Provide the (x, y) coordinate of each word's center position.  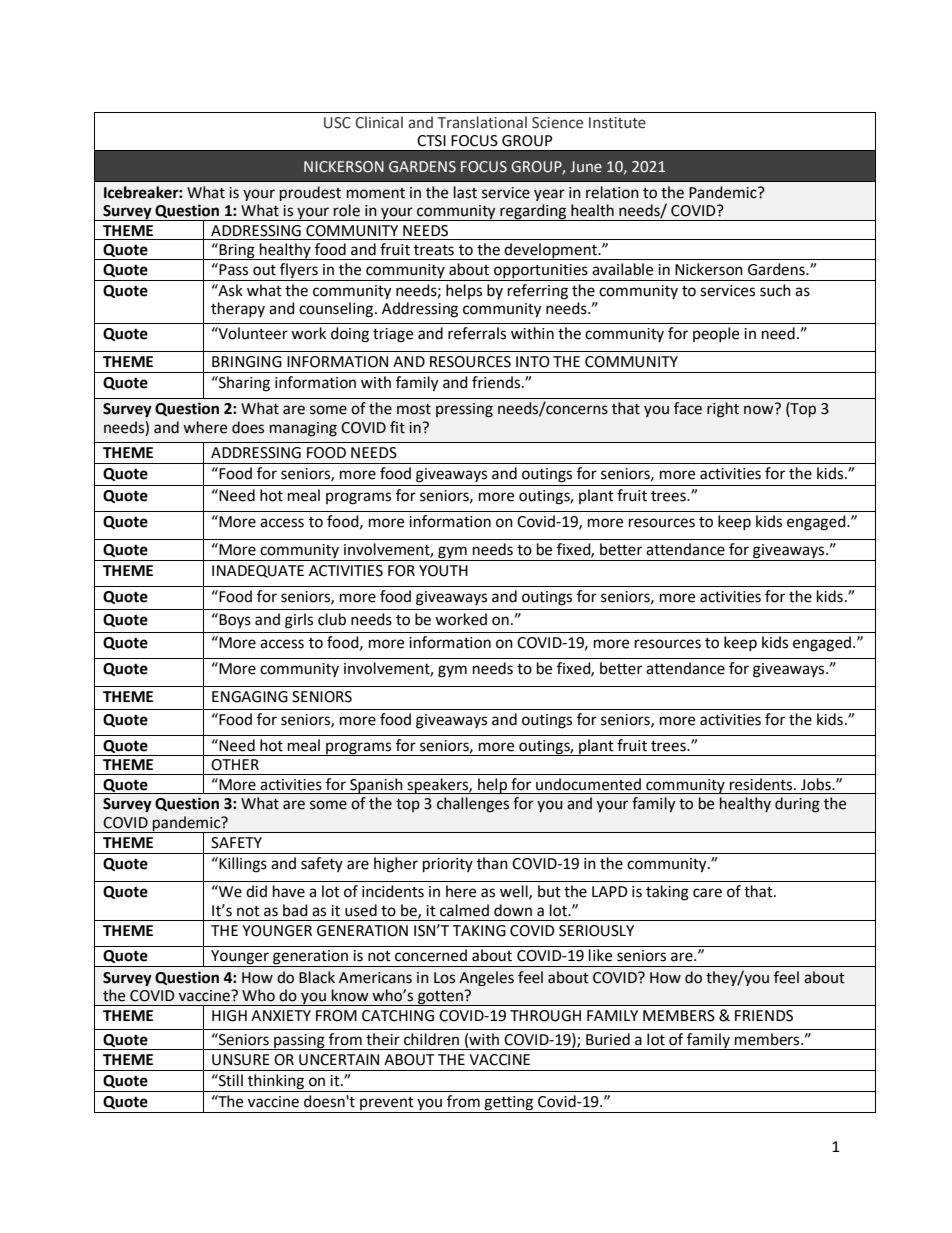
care (707, 893)
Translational (482, 122)
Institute (617, 123)
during (797, 805)
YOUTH (443, 571)
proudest (310, 193)
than (492, 863)
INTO (533, 362)
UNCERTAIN (339, 1060)
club (332, 619)
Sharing (243, 384)
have (289, 891)
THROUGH (545, 1016)
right (723, 410)
